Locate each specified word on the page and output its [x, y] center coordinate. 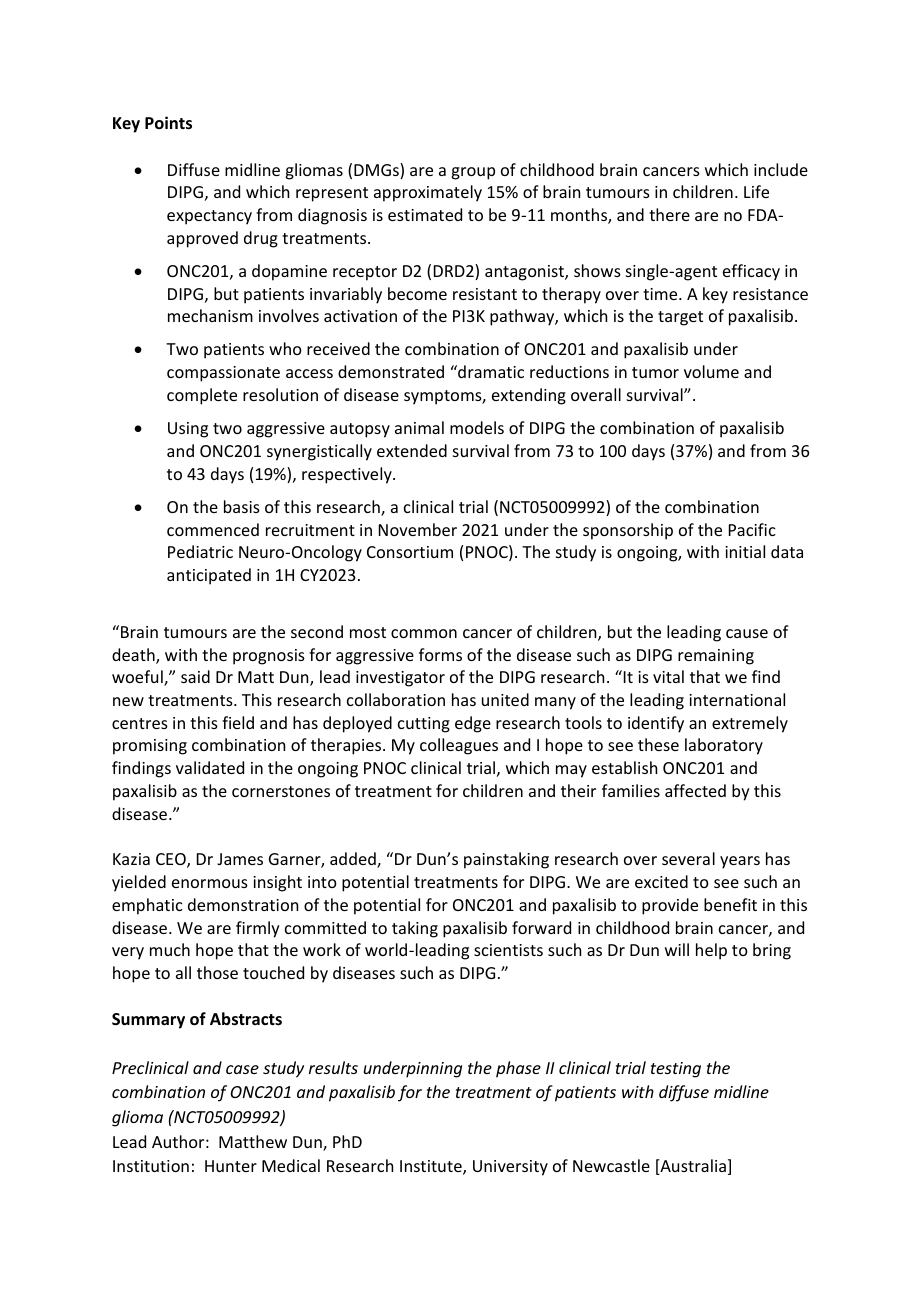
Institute [432, 1167]
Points [168, 123]
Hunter [231, 1166]
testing [676, 1070]
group [473, 173]
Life [756, 191]
